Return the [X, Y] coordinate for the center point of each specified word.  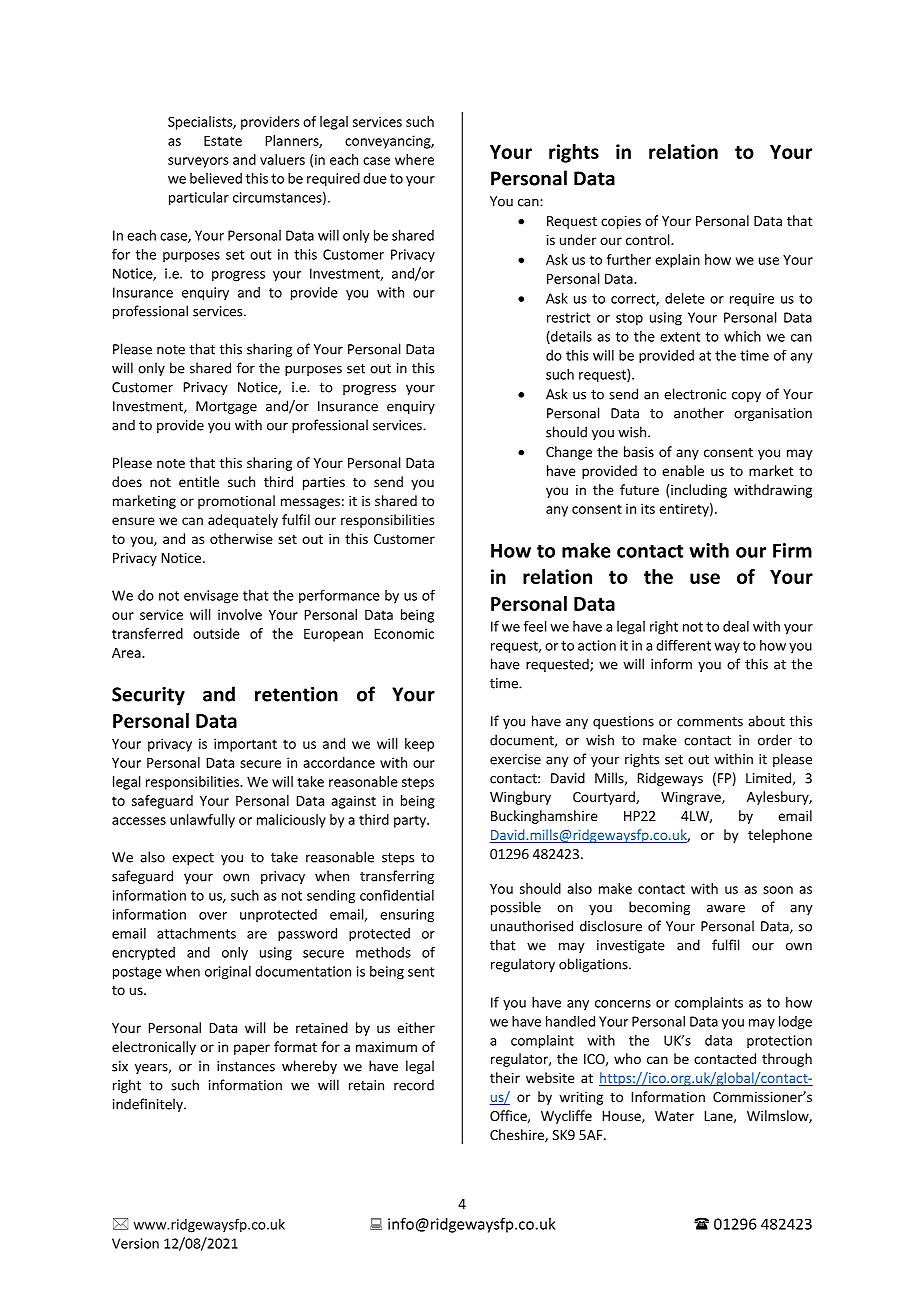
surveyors [198, 162]
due [375, 178]
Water [674, 1116]
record [414, 1085]
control [649, 239]
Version [135, 1243]
